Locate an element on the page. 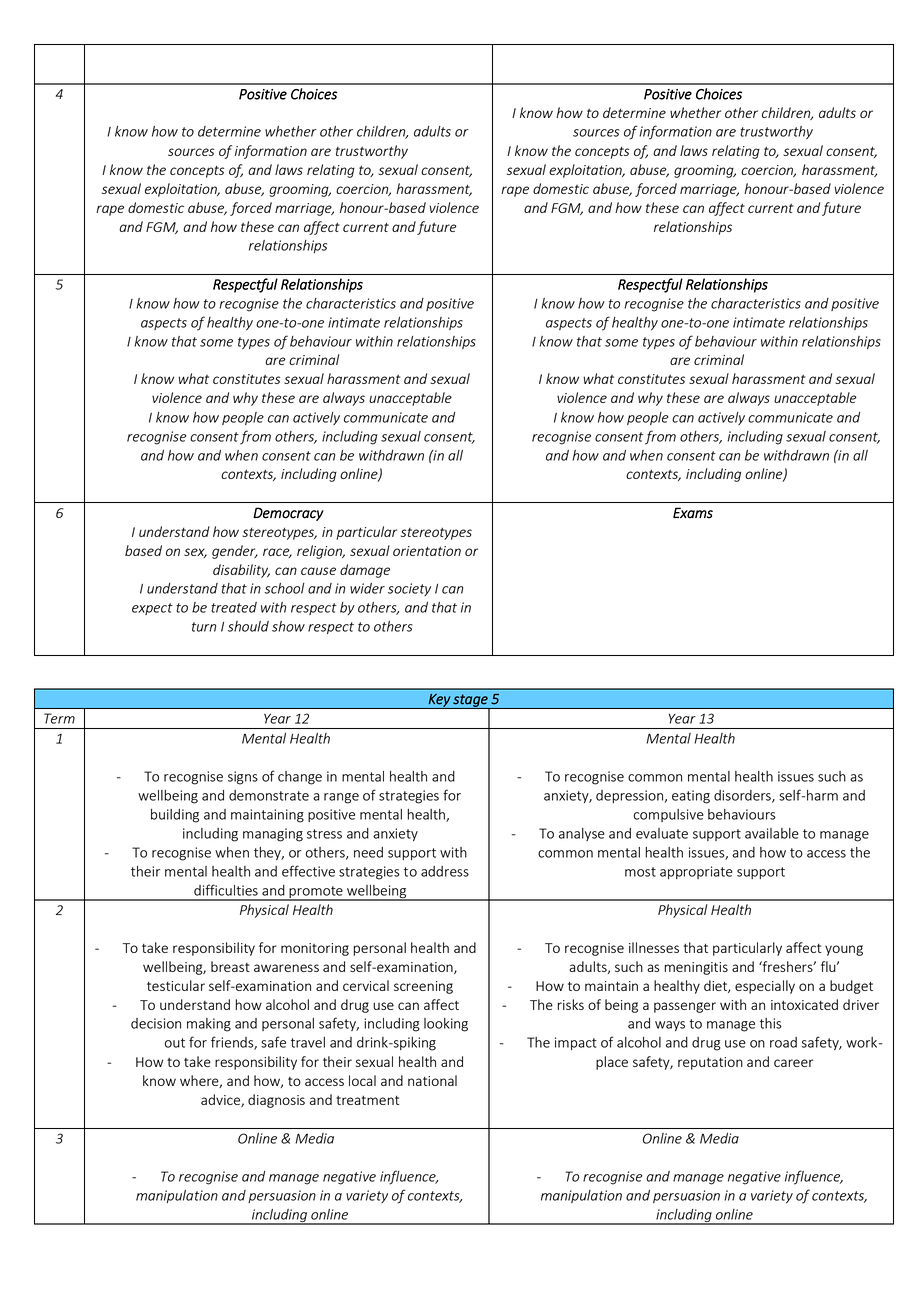  analyse is located at coordinates (582, 834).
